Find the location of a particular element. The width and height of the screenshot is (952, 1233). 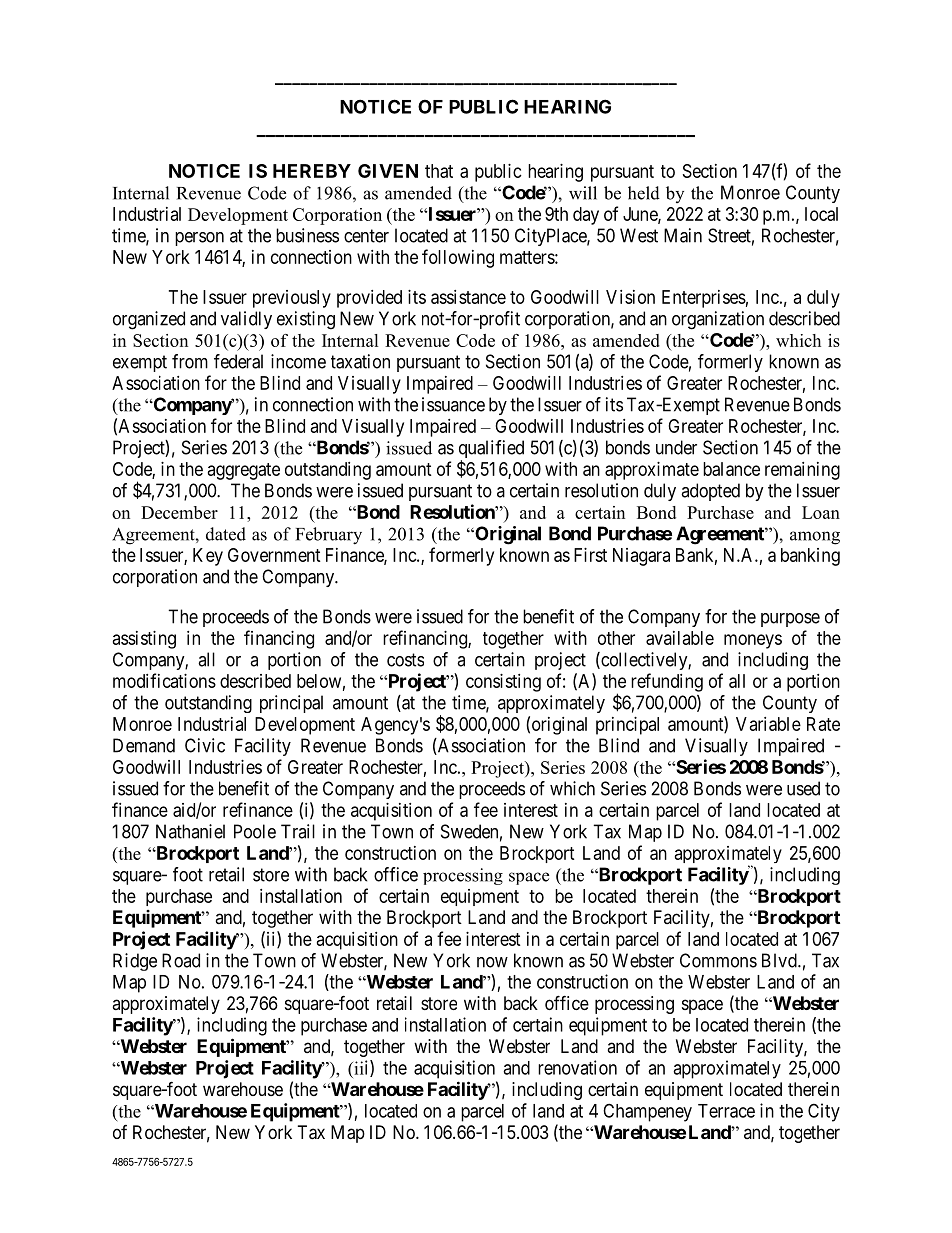

Road is located at coordinates (181, 960).
